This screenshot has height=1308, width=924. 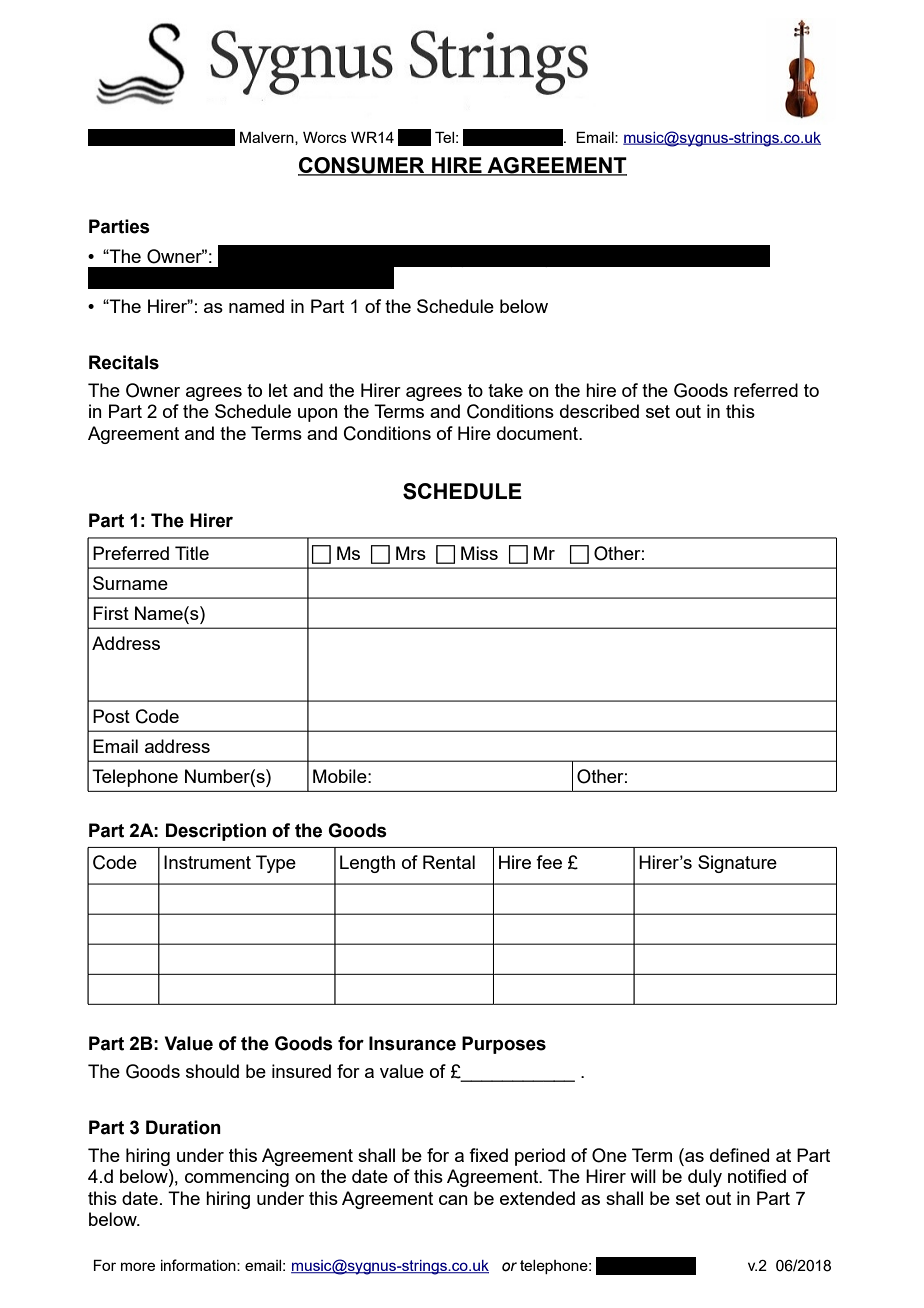 What do you see at coordinates (449, 862) in the screenshot?
I see `Rental` at bounding box center [449, 862].
